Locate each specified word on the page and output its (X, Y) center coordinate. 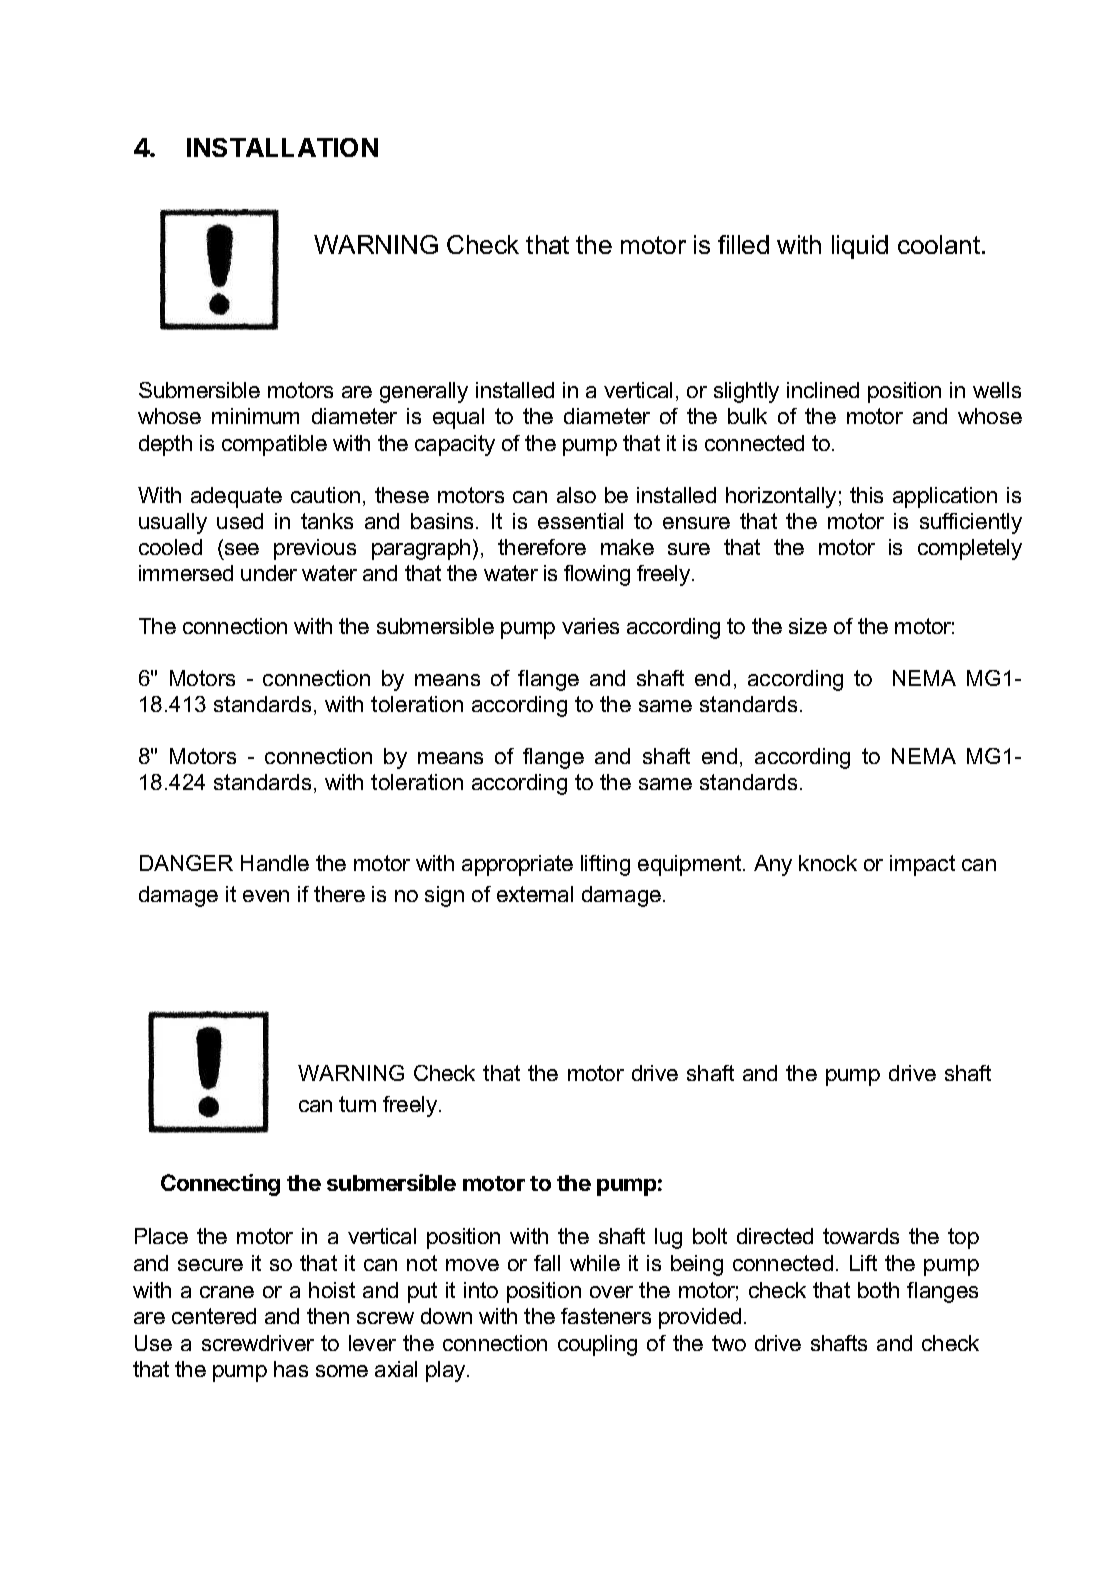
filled (743, 244)
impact (922, 865)
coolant (940, 244)
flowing (597, 575)
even (266, 896)
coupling (597, 1345)
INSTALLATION (282, 147)
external (535, 894)
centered (214, 1316)
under (269, 573)
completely (970, 549)
